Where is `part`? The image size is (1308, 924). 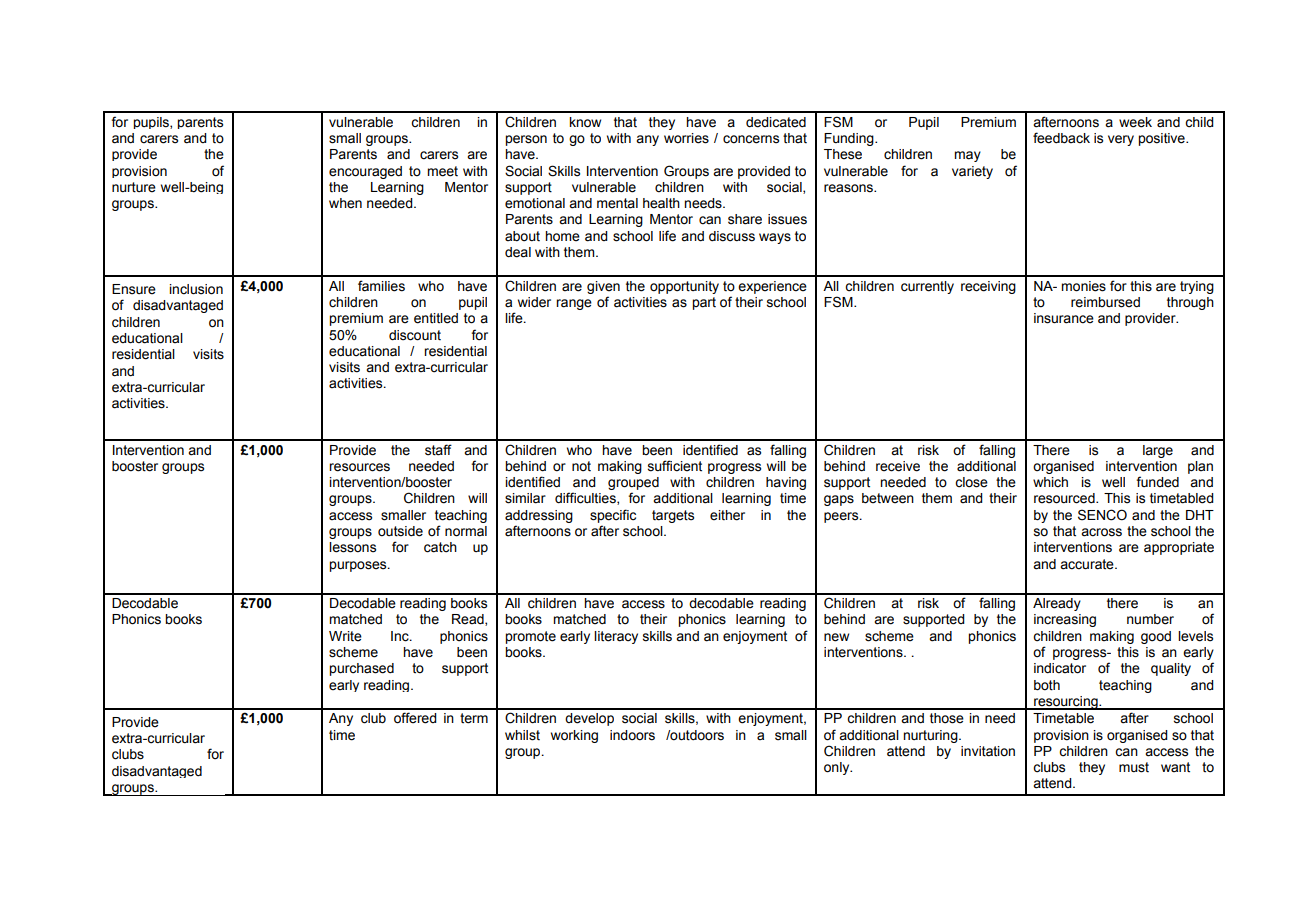 part is located at coordinates (704, 303).
